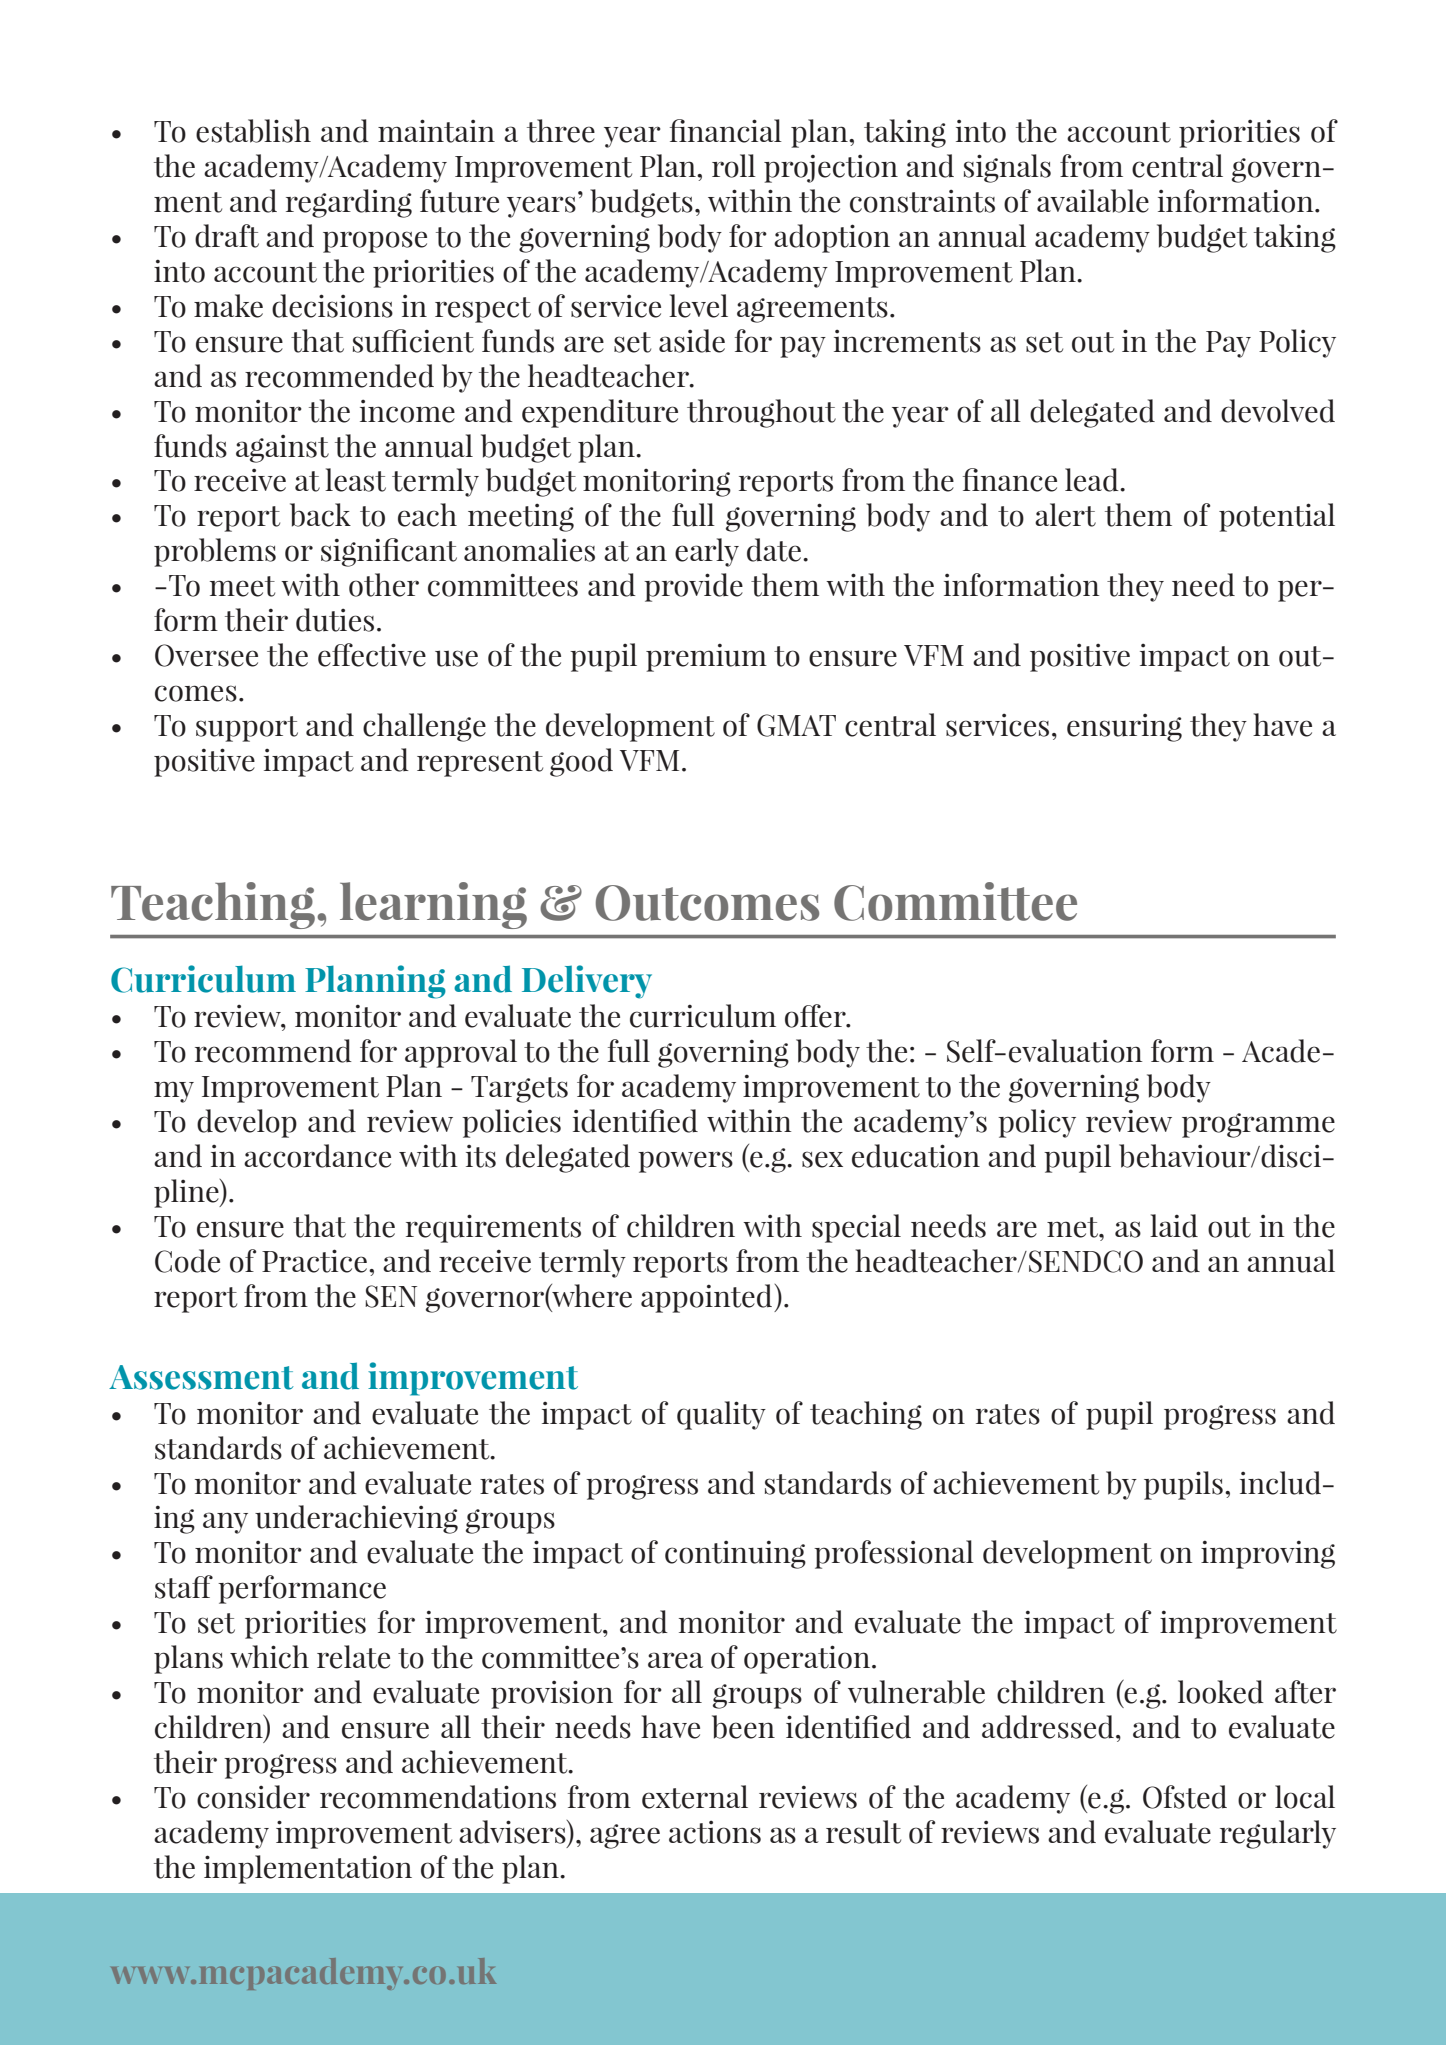 This screenshot has height=2045, width=1446. I want to click on available, so click(1093, 201).
